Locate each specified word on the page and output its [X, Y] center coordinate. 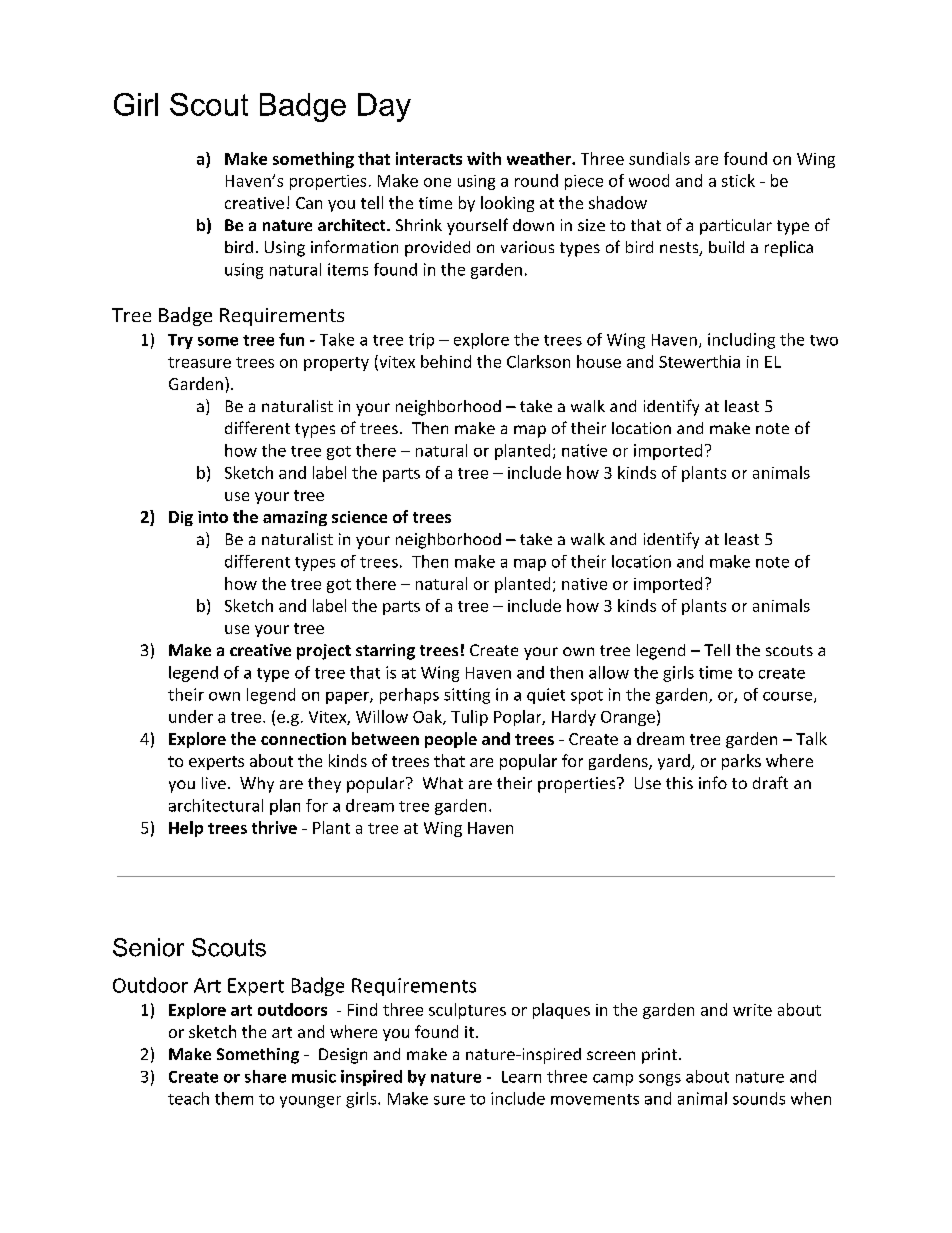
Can [309, 203]
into [213, 517]
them [234, 1098]
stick [738, 180]
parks [741, 762]
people [451, 740]
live [214, 783]
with [484, 158]
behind [446, 361]
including [741, 341]
